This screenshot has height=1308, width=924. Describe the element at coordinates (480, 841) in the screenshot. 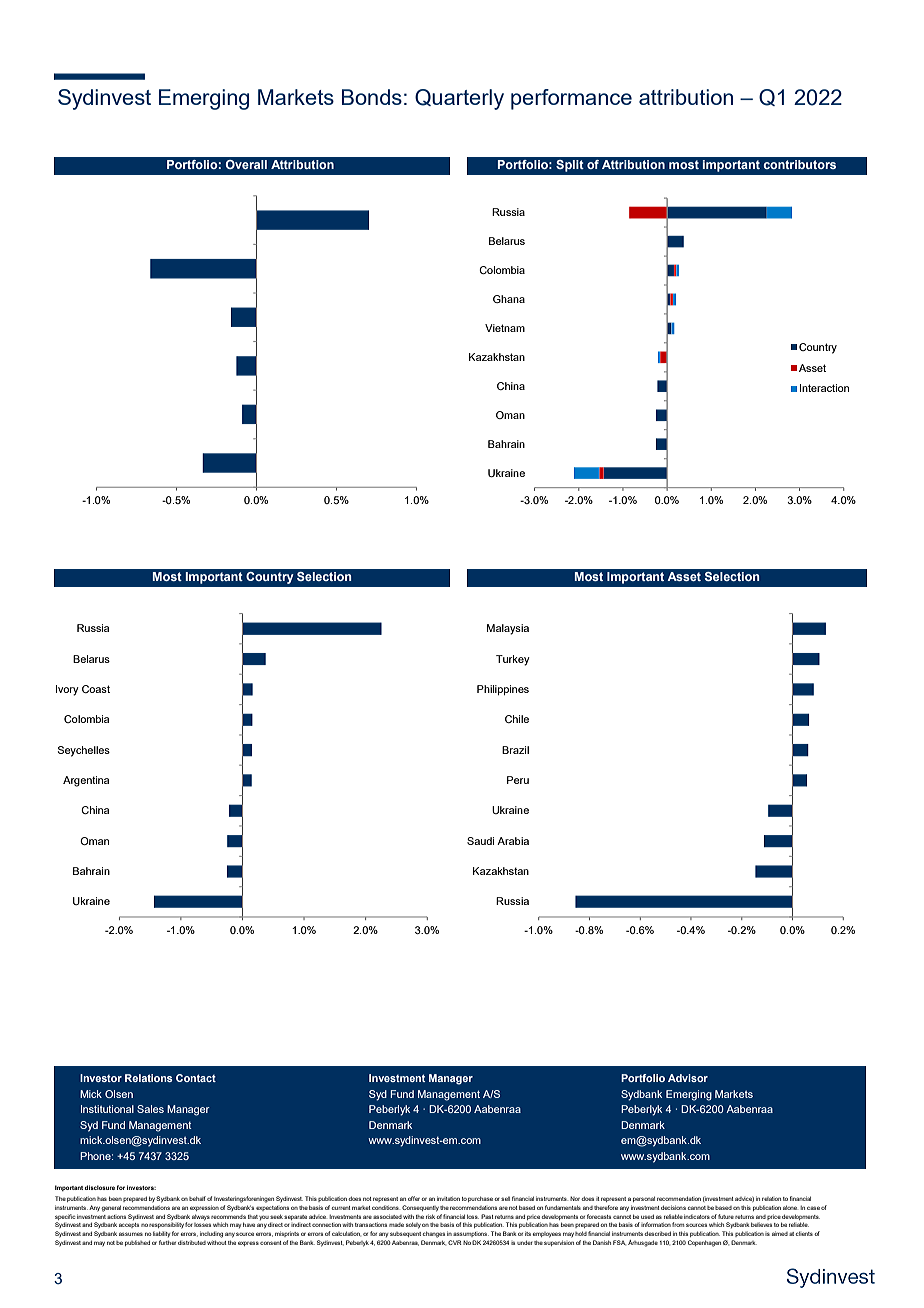

I see `Saudi` at that location.
